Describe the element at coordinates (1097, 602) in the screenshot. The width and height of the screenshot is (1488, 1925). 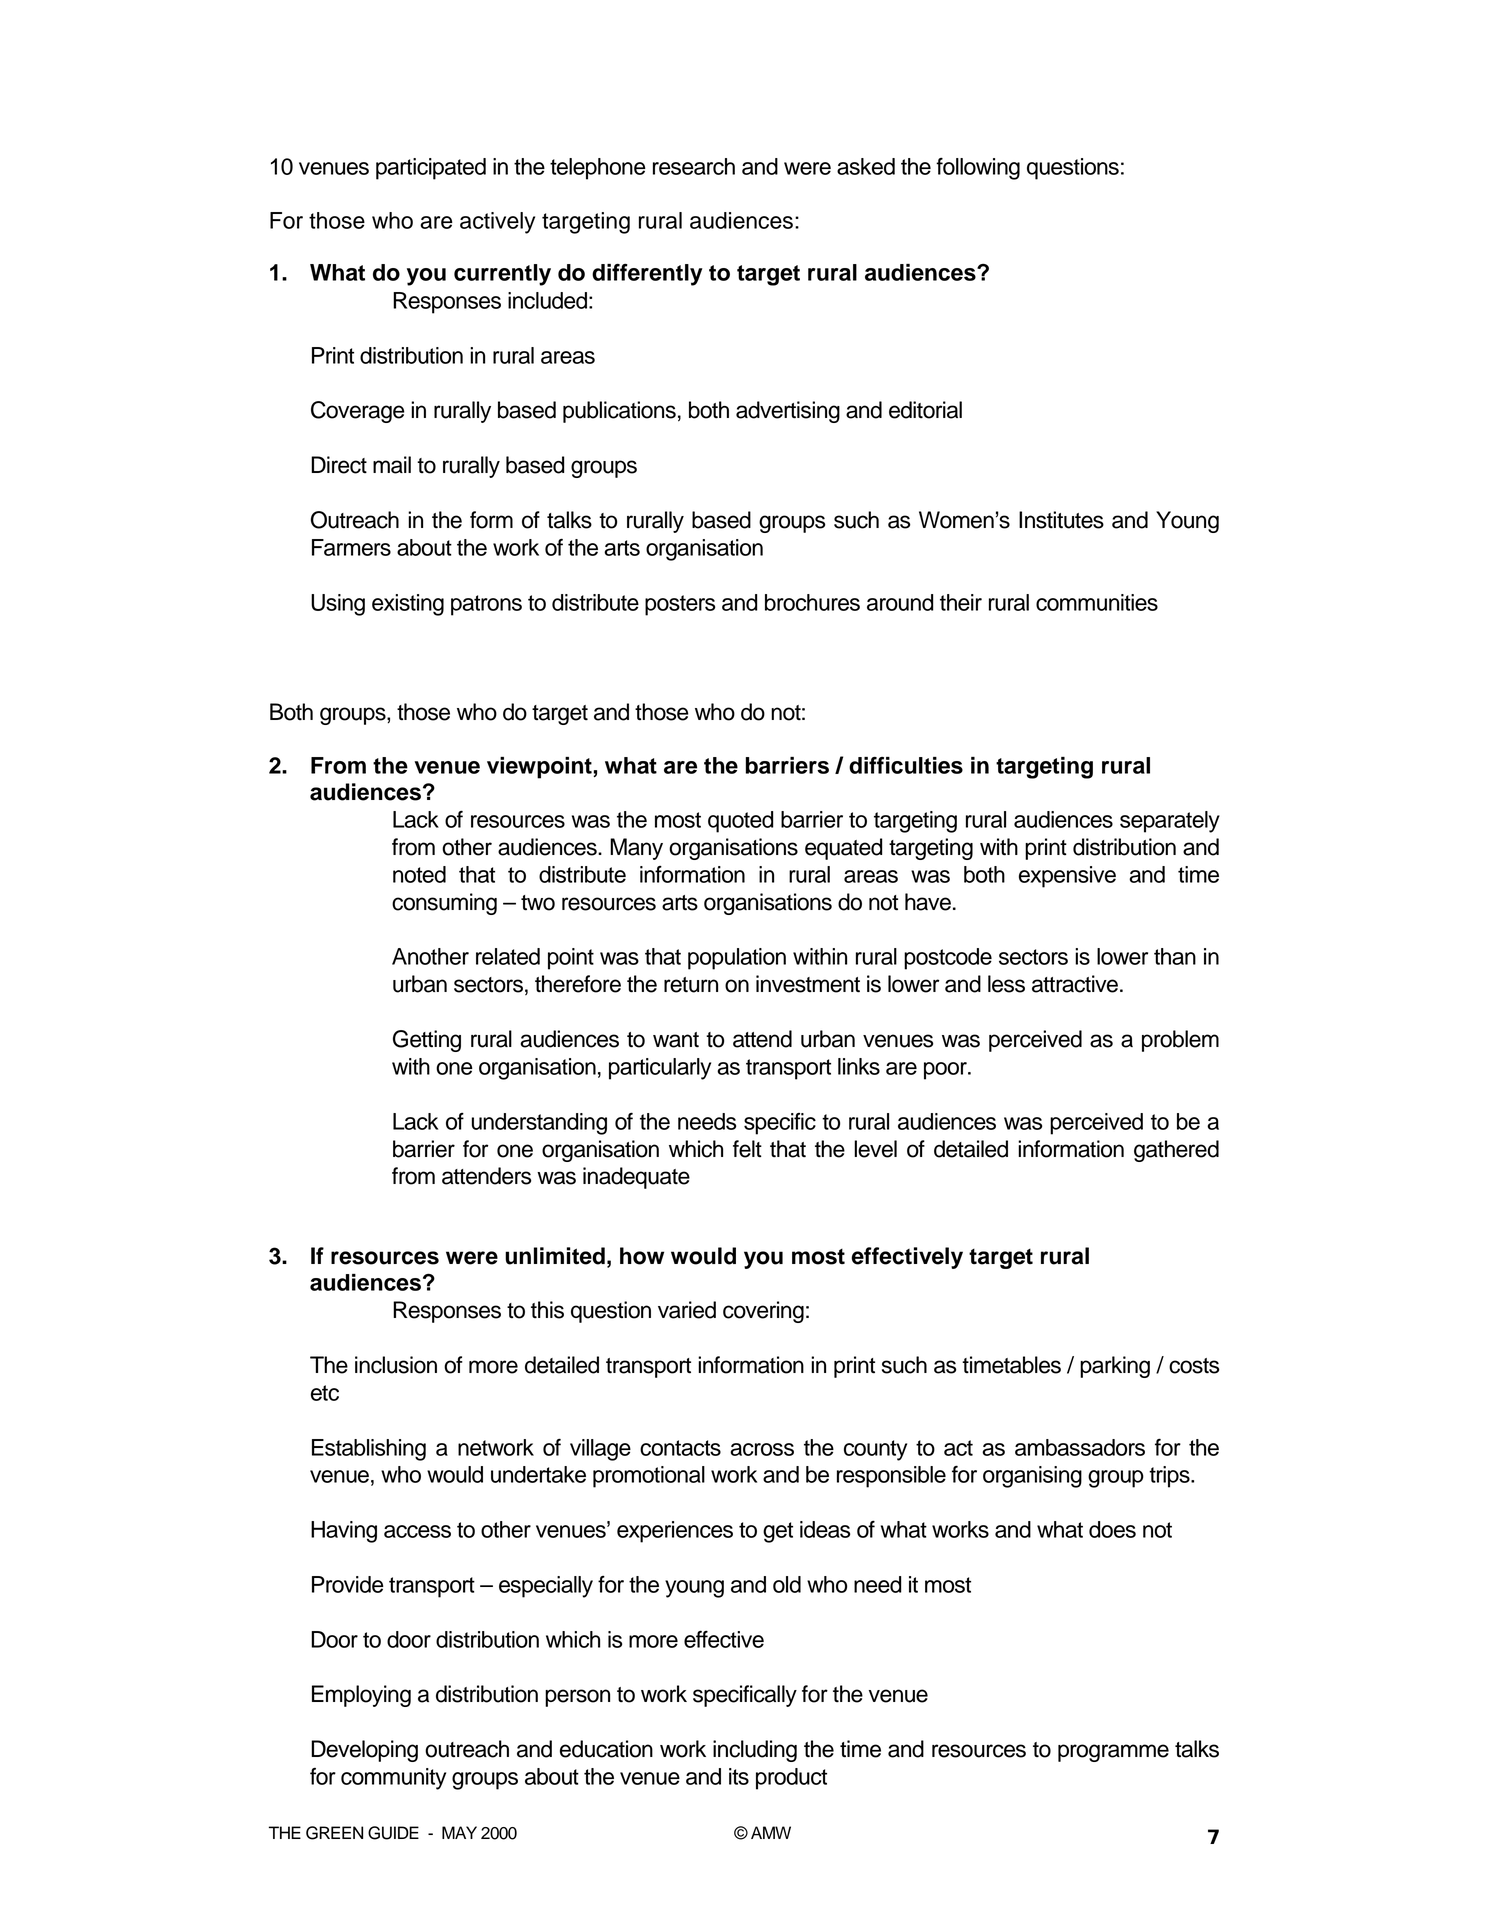
I see `communities` at that location.
